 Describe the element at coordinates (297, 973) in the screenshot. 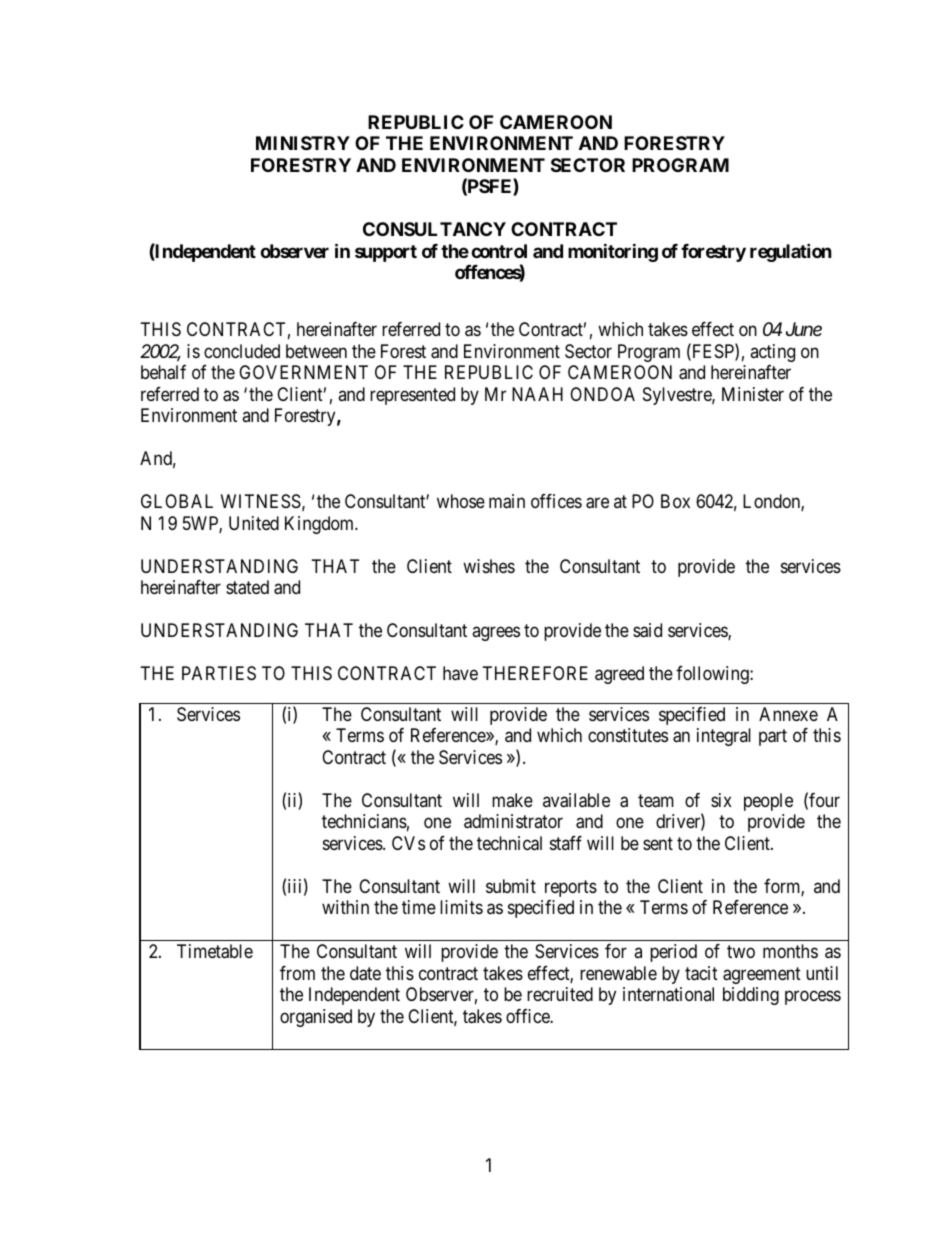

I see `from` at that location.
